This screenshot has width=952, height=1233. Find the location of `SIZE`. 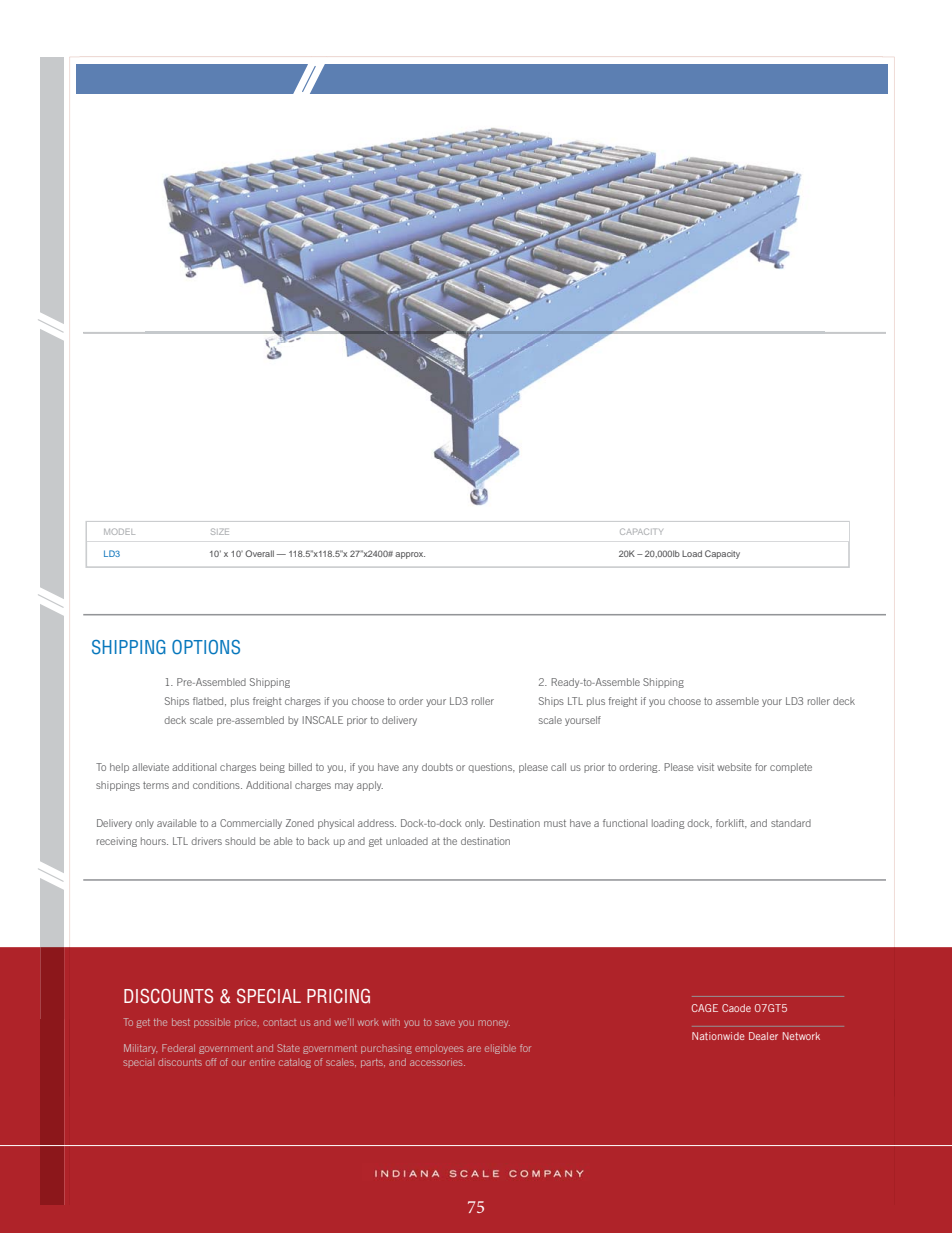

SIZE is located at coordinates (220, 531).
